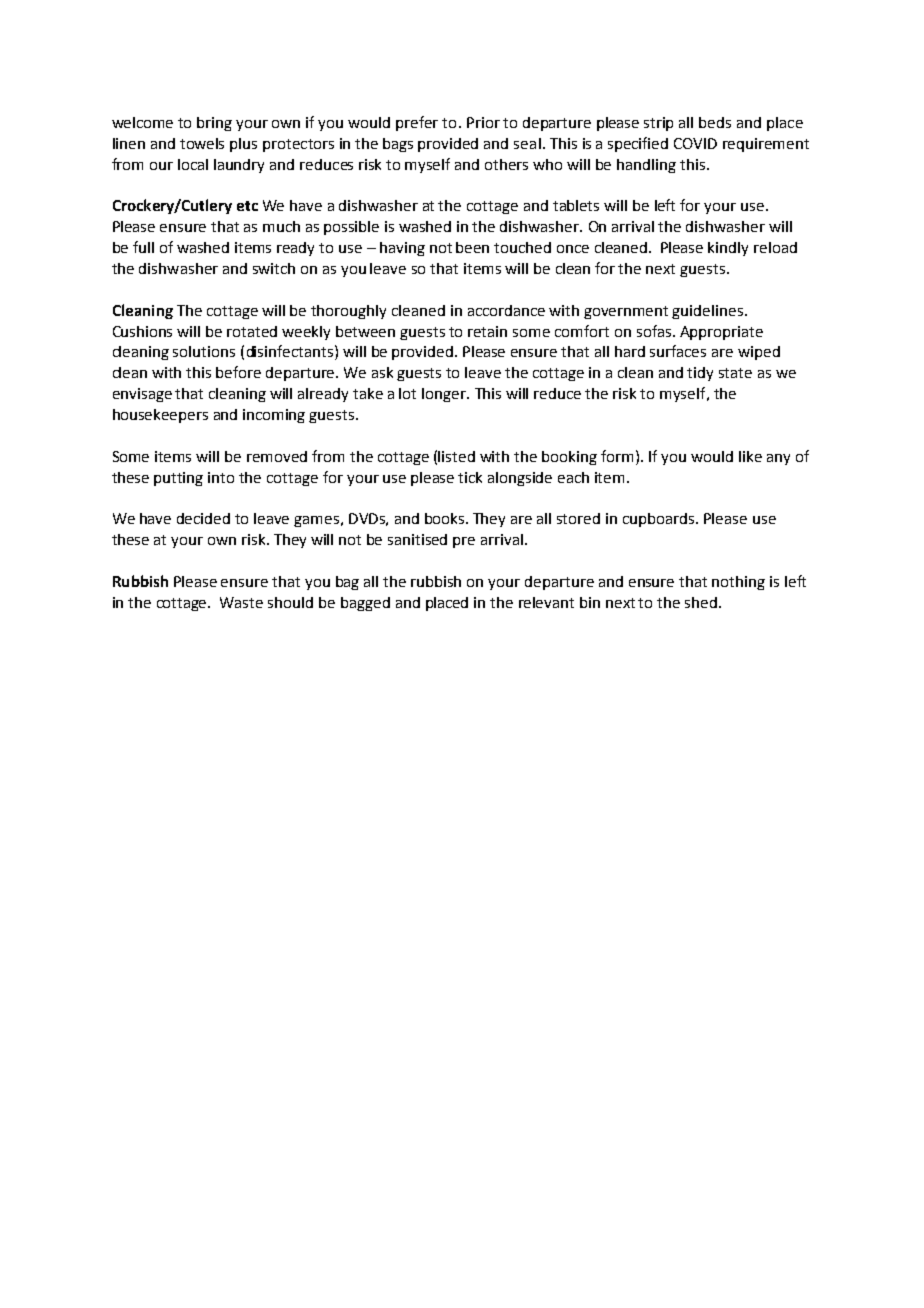  What do you see at coordinates (738, 583) in the screenshot?
I see `nothing` at bounding box center [738, 583].
